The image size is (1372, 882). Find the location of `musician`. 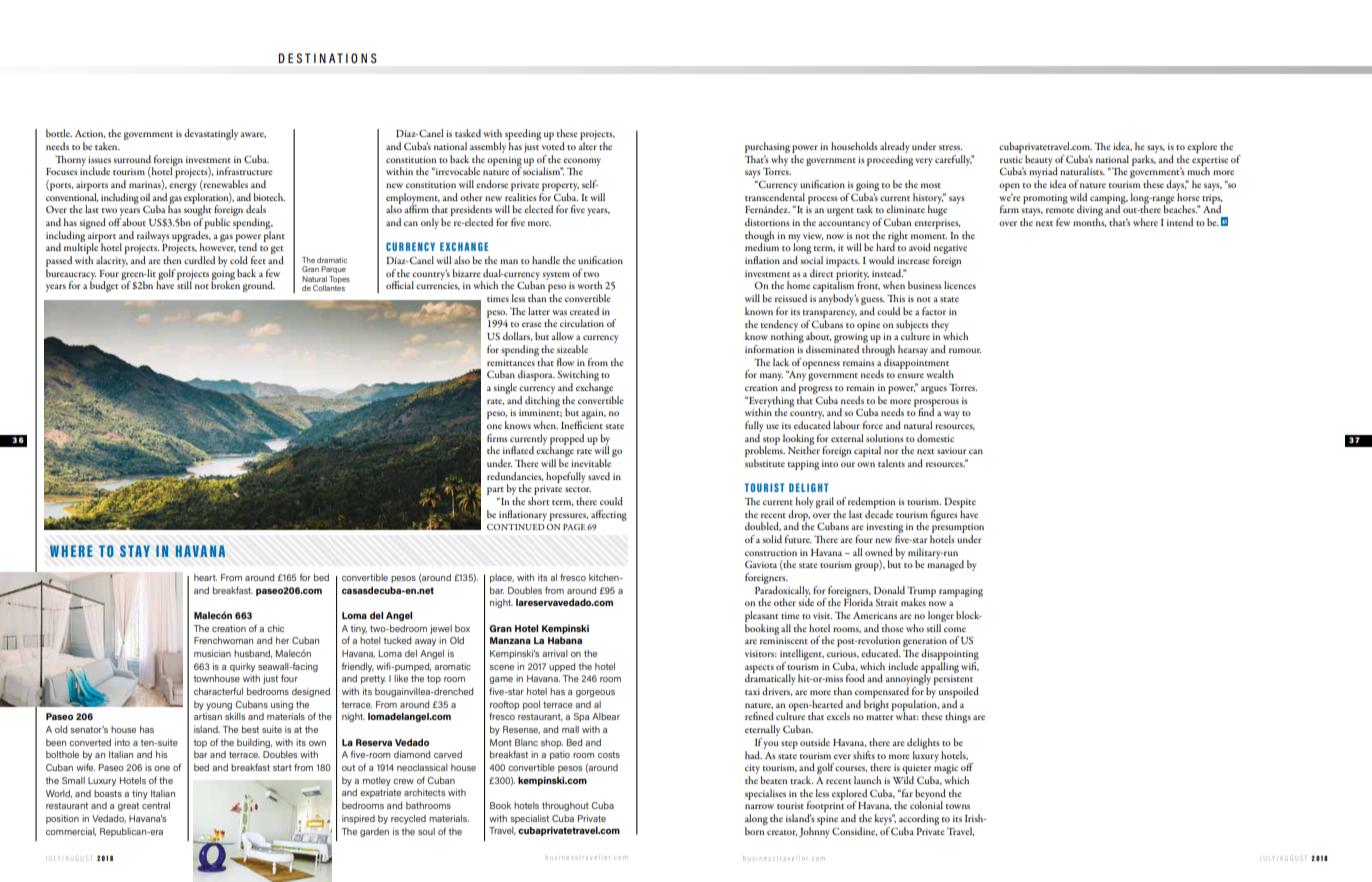

musician is located at coordinates (212, 653).
